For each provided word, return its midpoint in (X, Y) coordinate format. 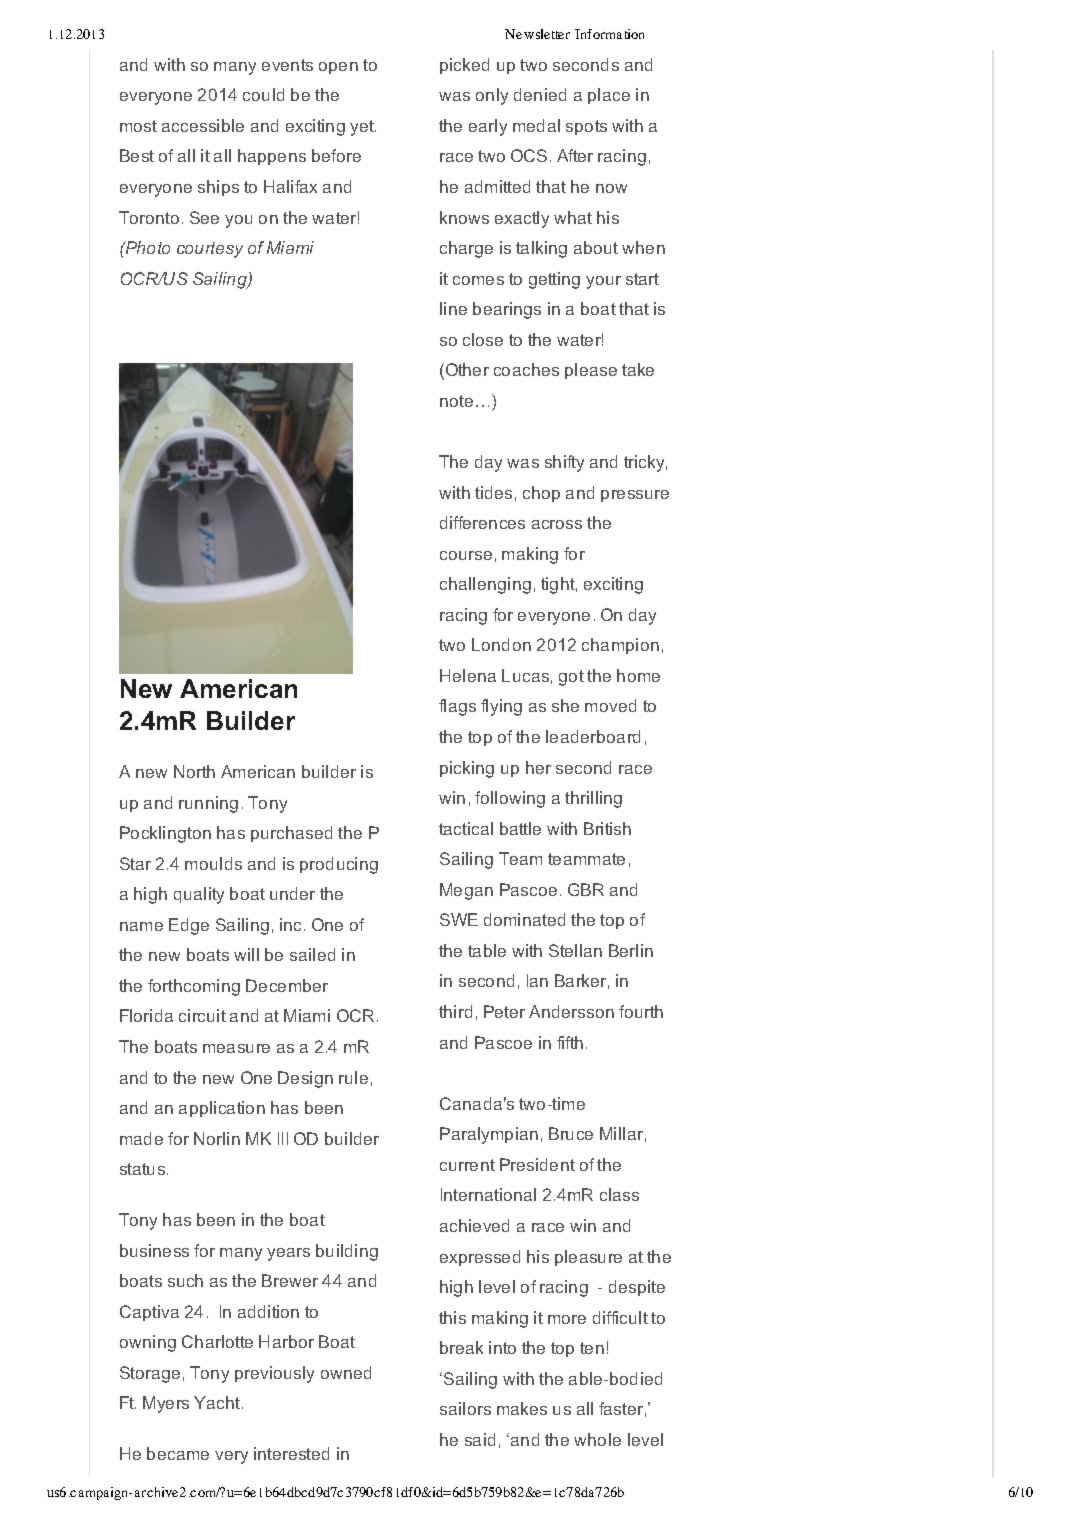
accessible (203, 125)
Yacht (218, 1402)
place (609, 96)
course (466, 555)
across (557, 524)
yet (363, 128)
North (194, 771)
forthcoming (194, 987)
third (455, 1011)
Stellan (575, 950)
